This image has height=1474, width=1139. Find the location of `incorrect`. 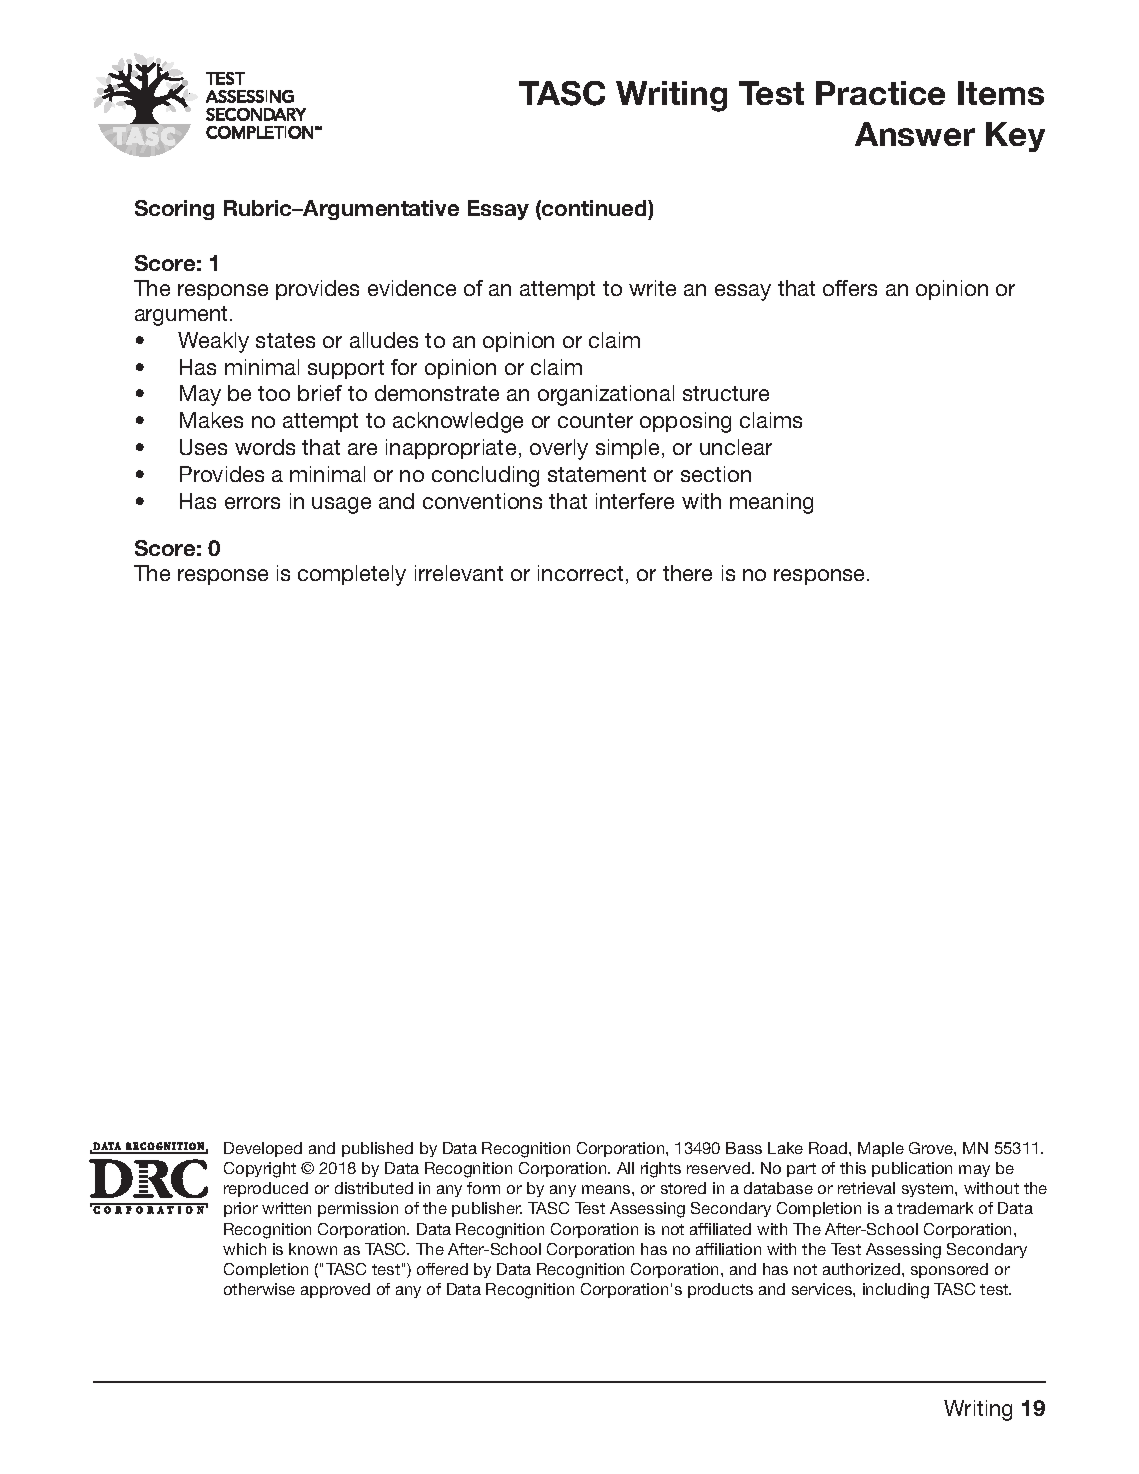

incorrect is located at coordinates (580, 573).
